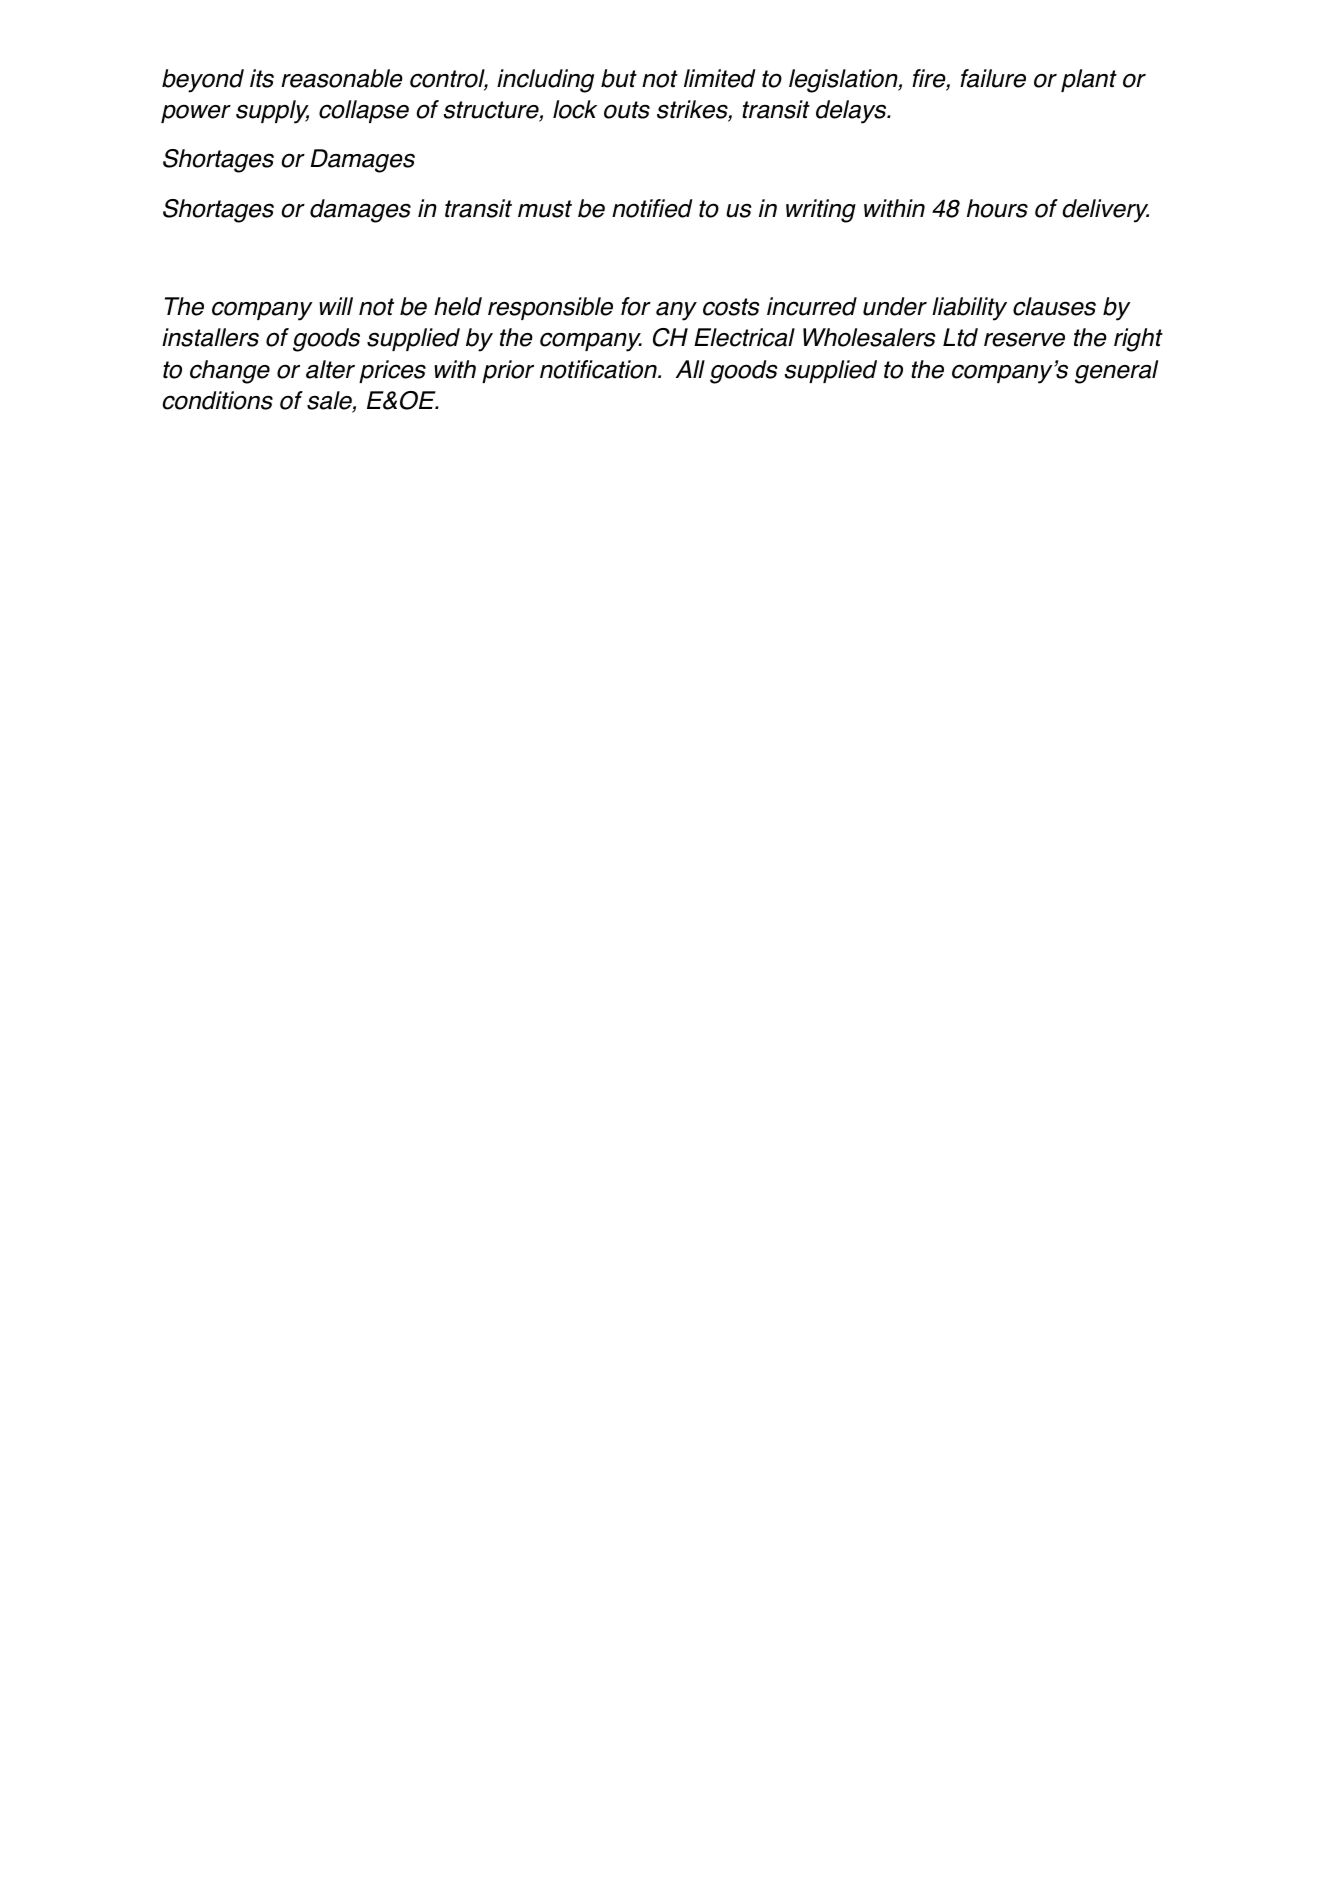 This screenshot has width=1331, height=1884. Describe the element at coordinates (218, 400) in the screenshot. I see `conditions` at that location.
